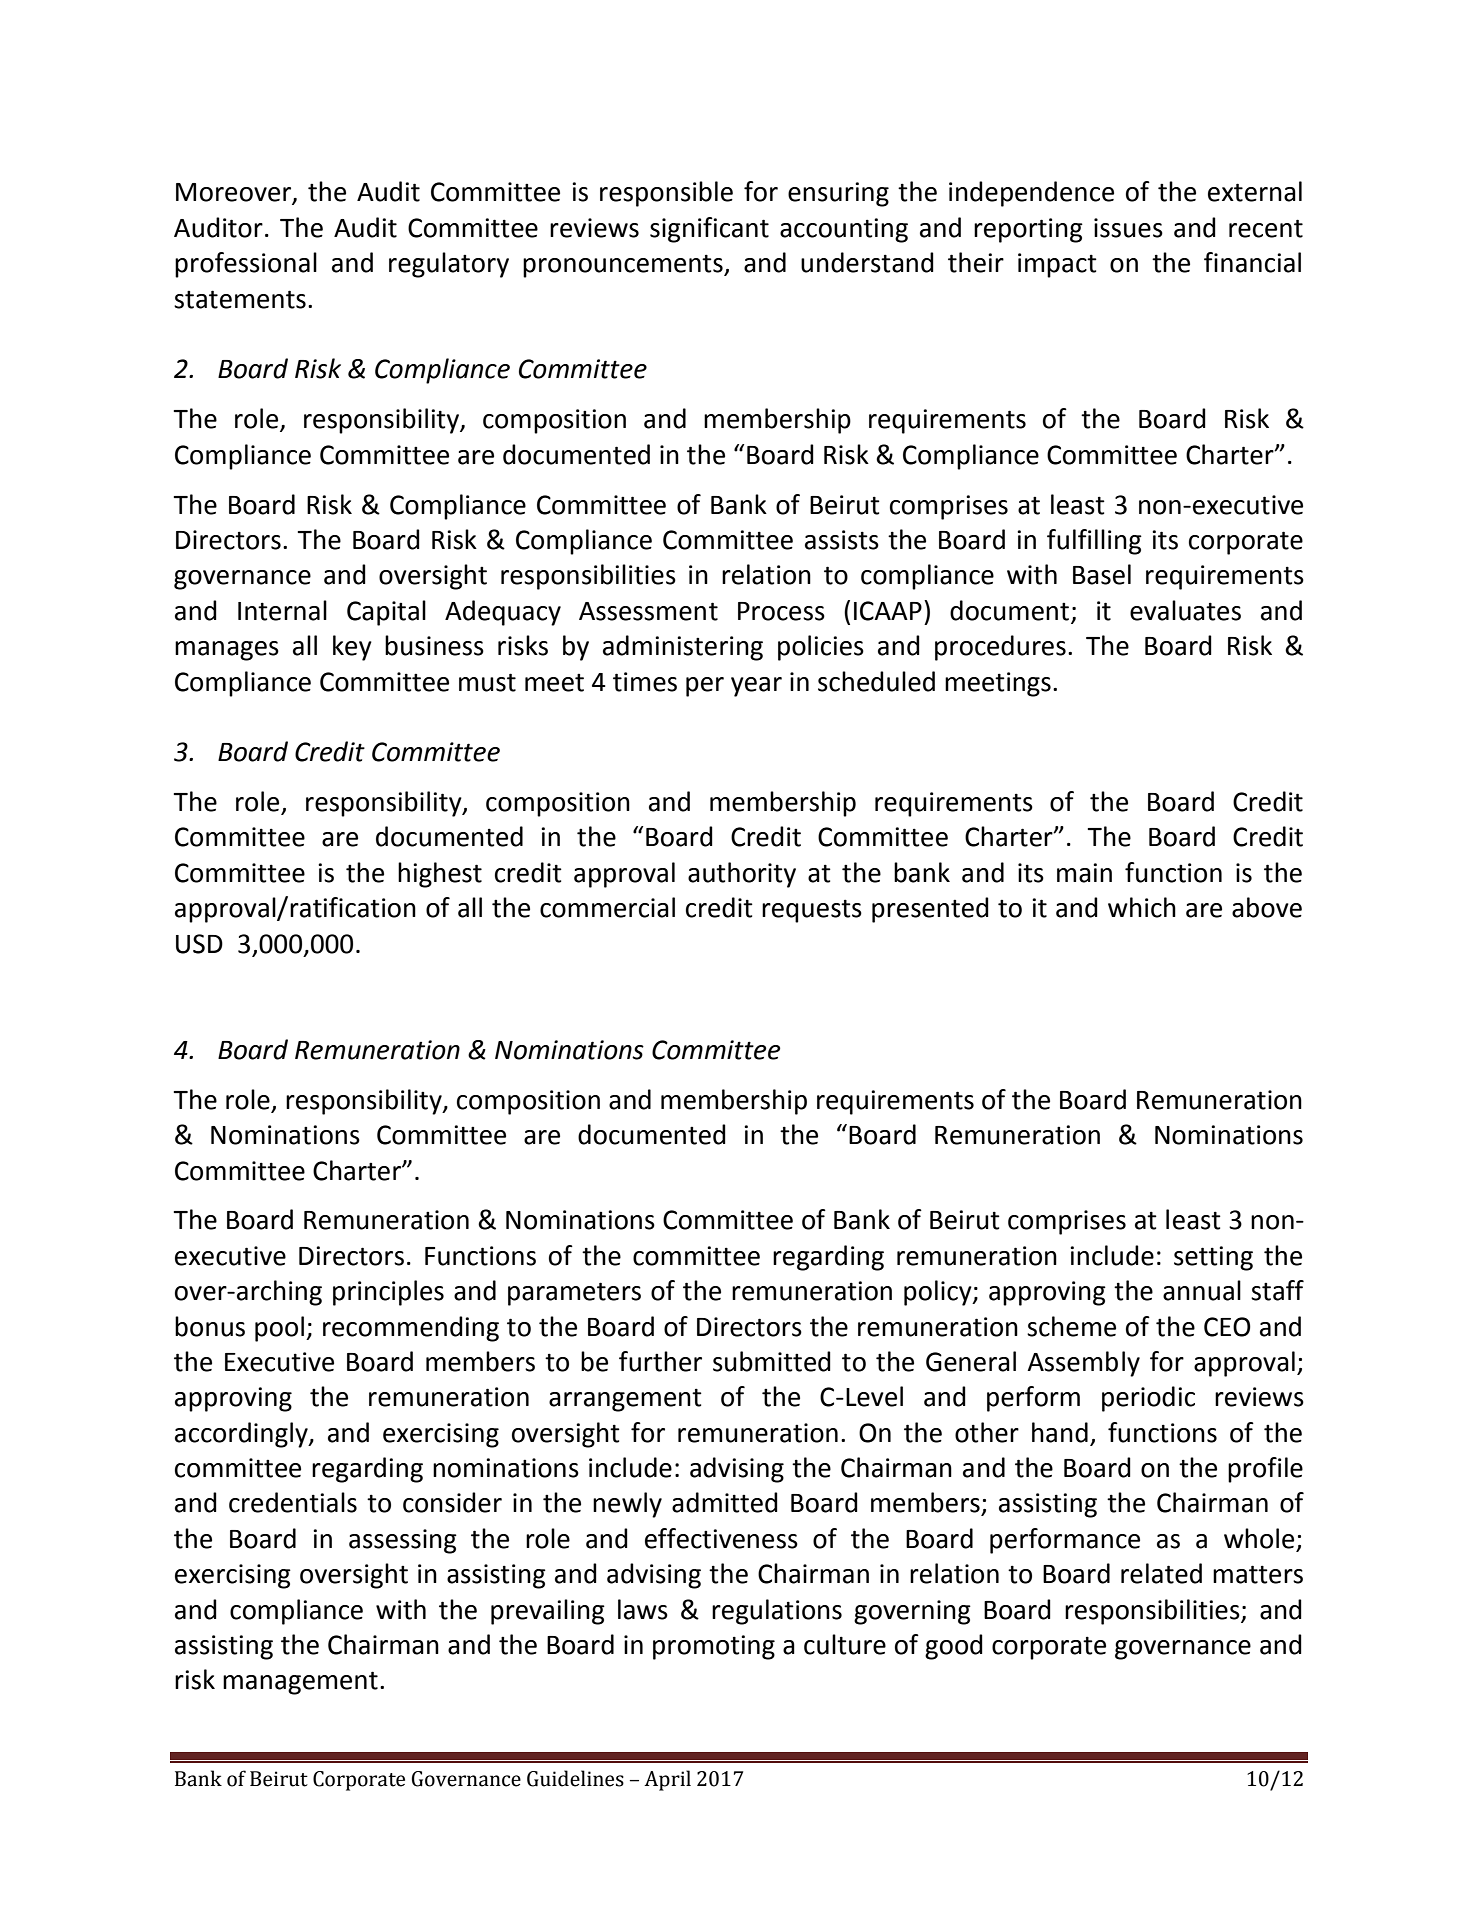  I want to click on professional, so click(246, 265).
